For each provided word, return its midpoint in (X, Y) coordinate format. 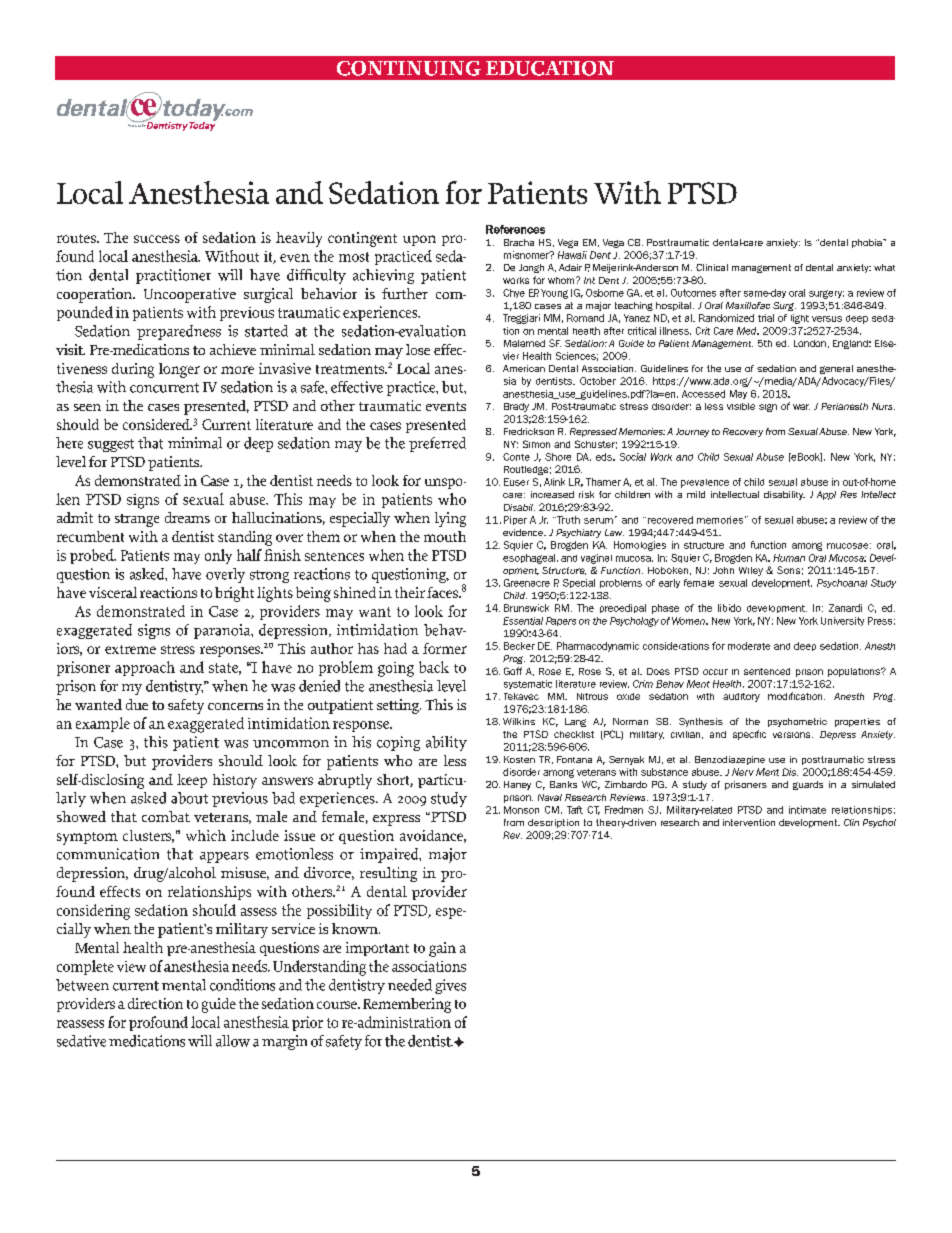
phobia (868, 243)
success (157, 239)
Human (789, 558)
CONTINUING (409, 68)
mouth (445, 536)
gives (450, 986)
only (218, 556)
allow (233, 1041)
